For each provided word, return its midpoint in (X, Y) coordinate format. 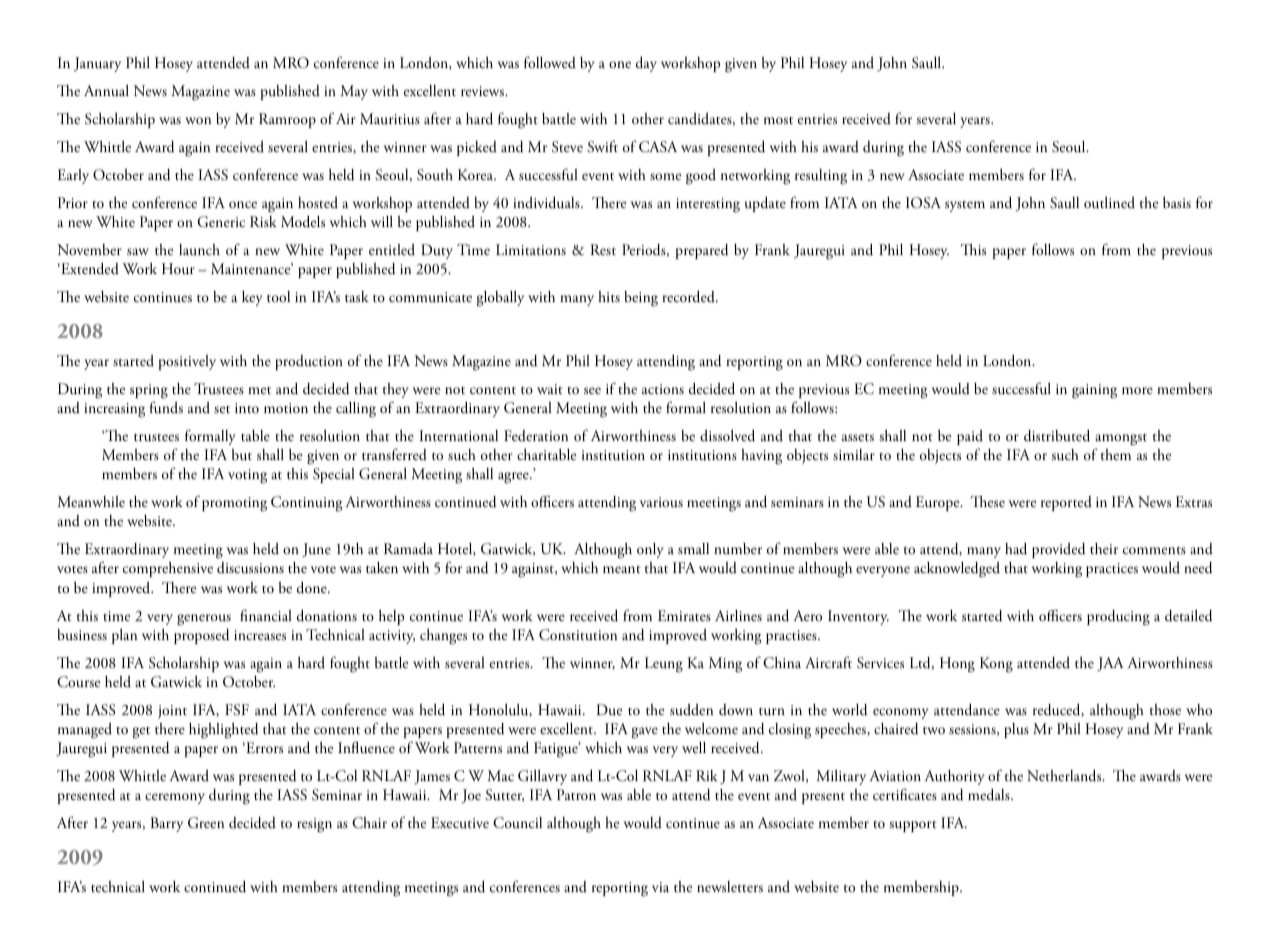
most (778, 120)
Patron (576, 794)
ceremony (175, 798)
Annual (106, 91)
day (646, 64)
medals (990, 795)
